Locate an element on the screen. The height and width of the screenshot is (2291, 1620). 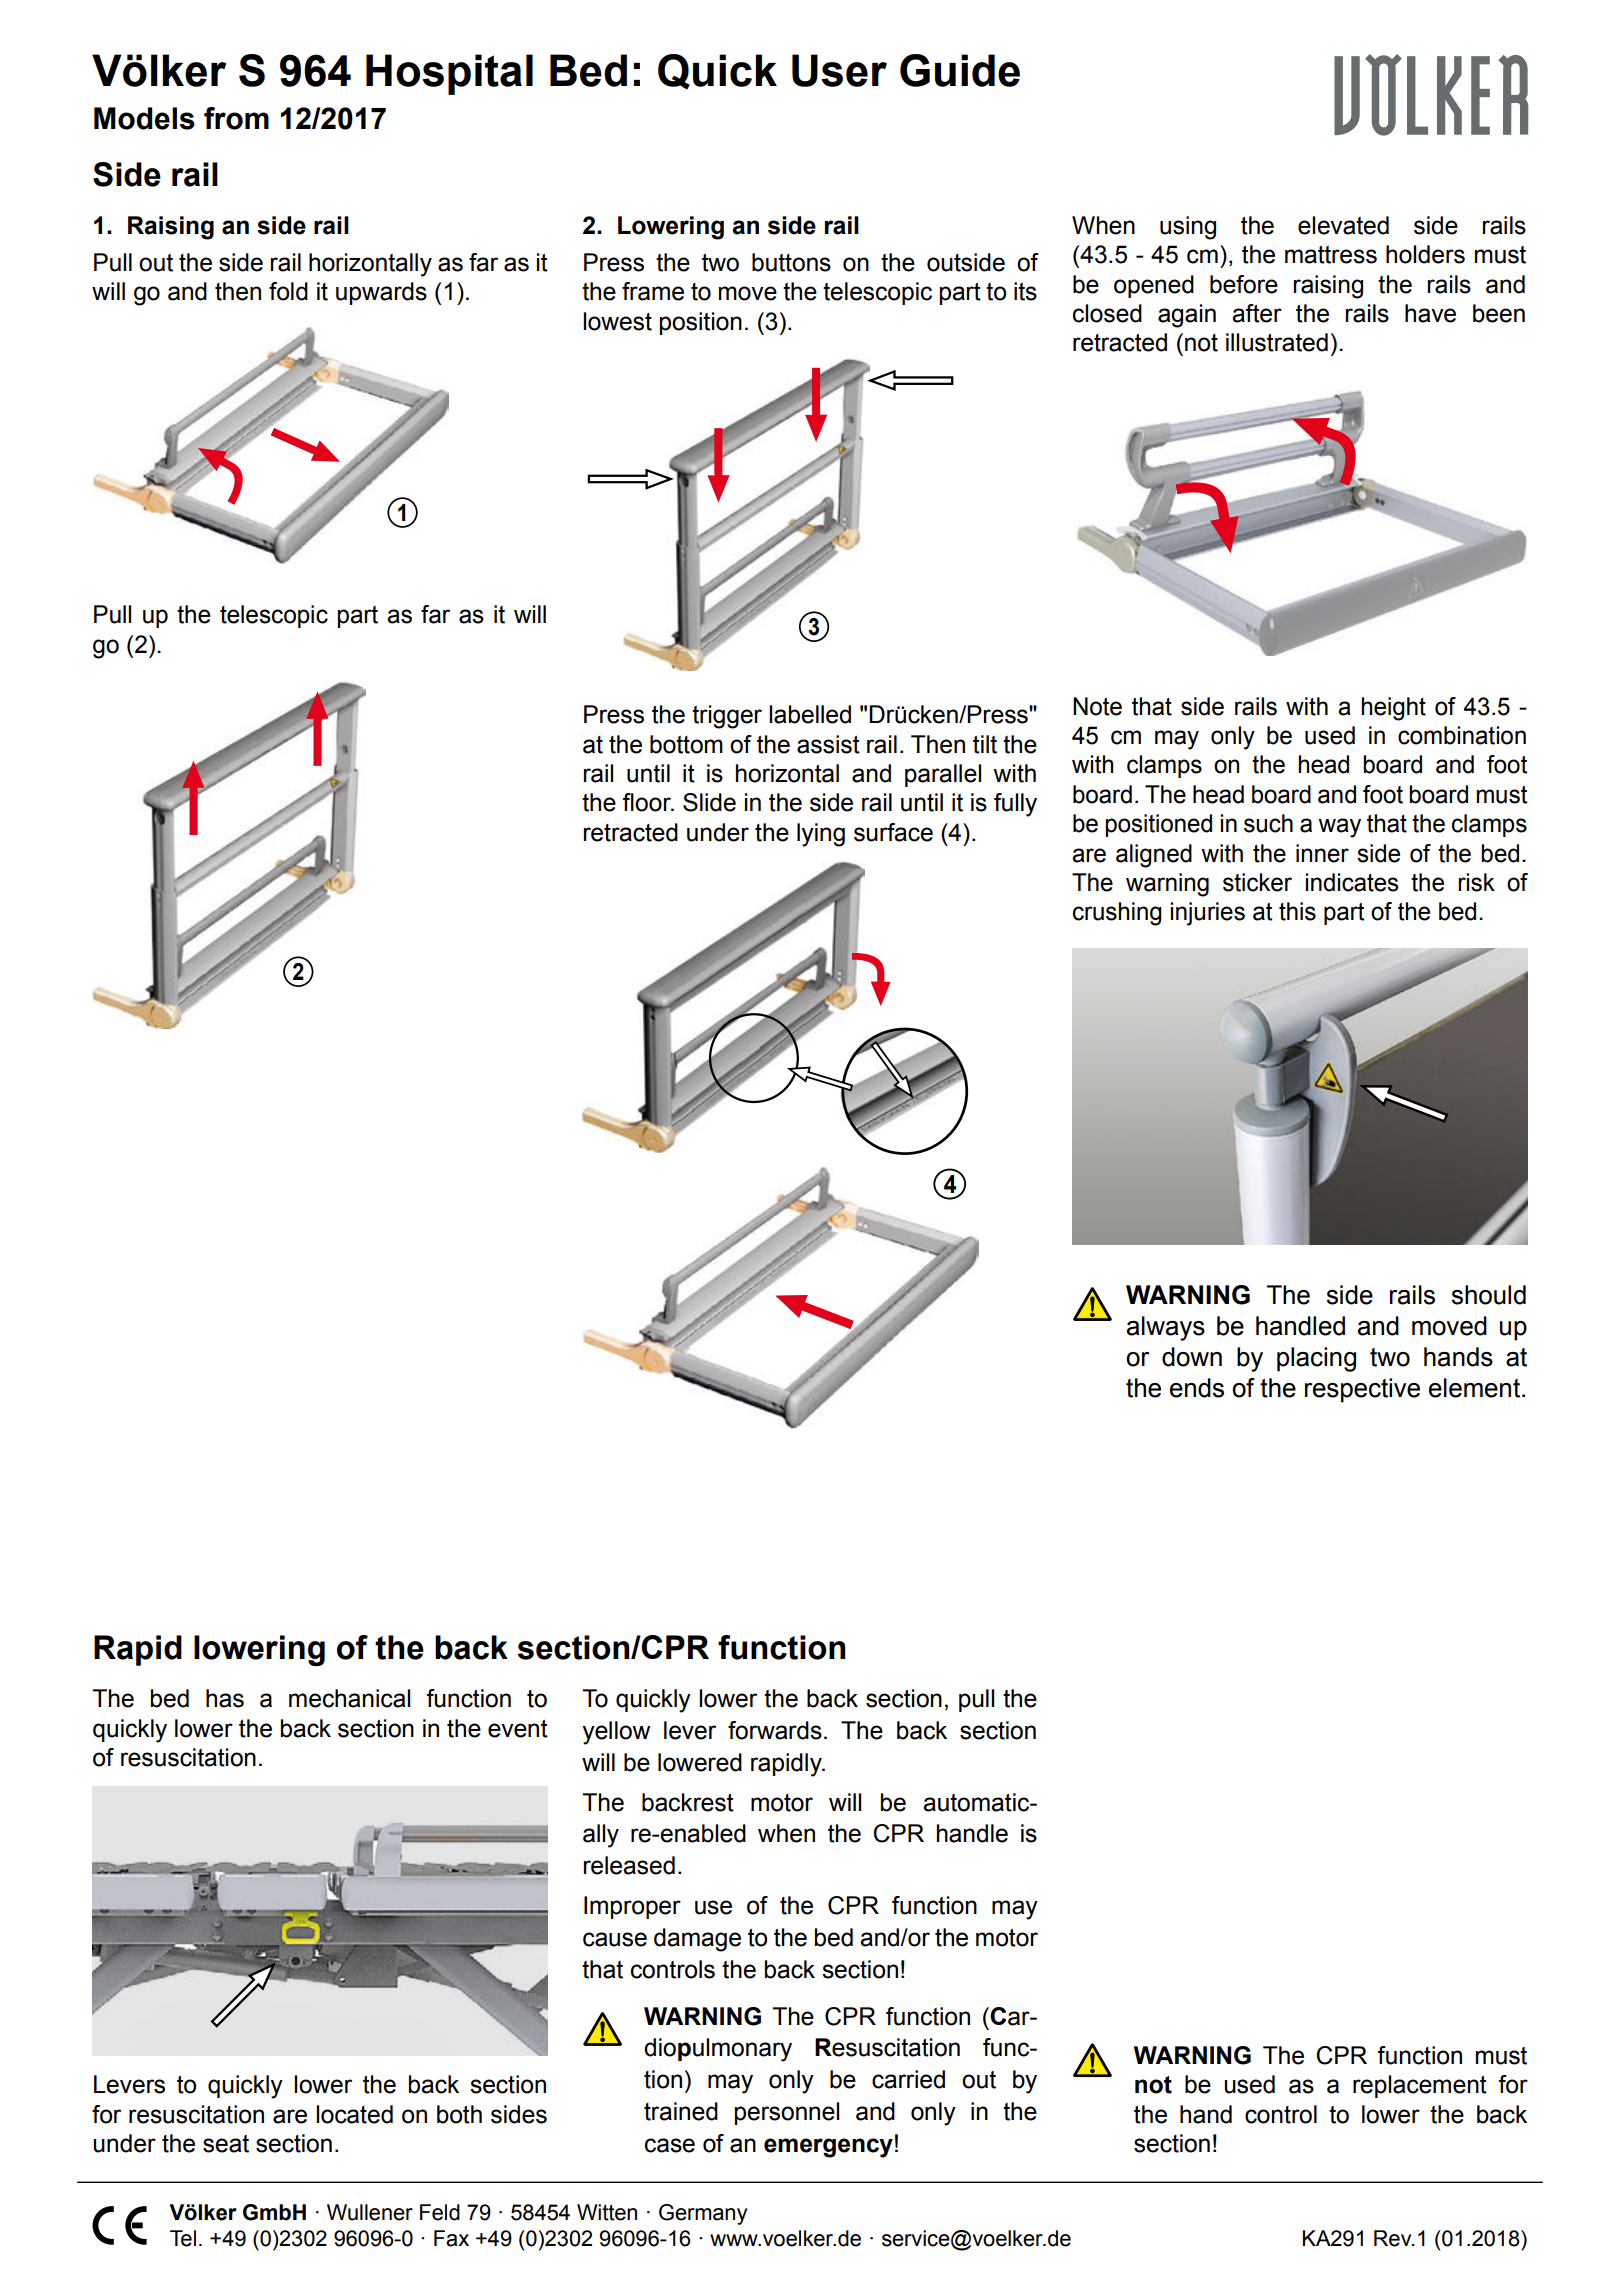
from is located at coordinates (236, 118).
